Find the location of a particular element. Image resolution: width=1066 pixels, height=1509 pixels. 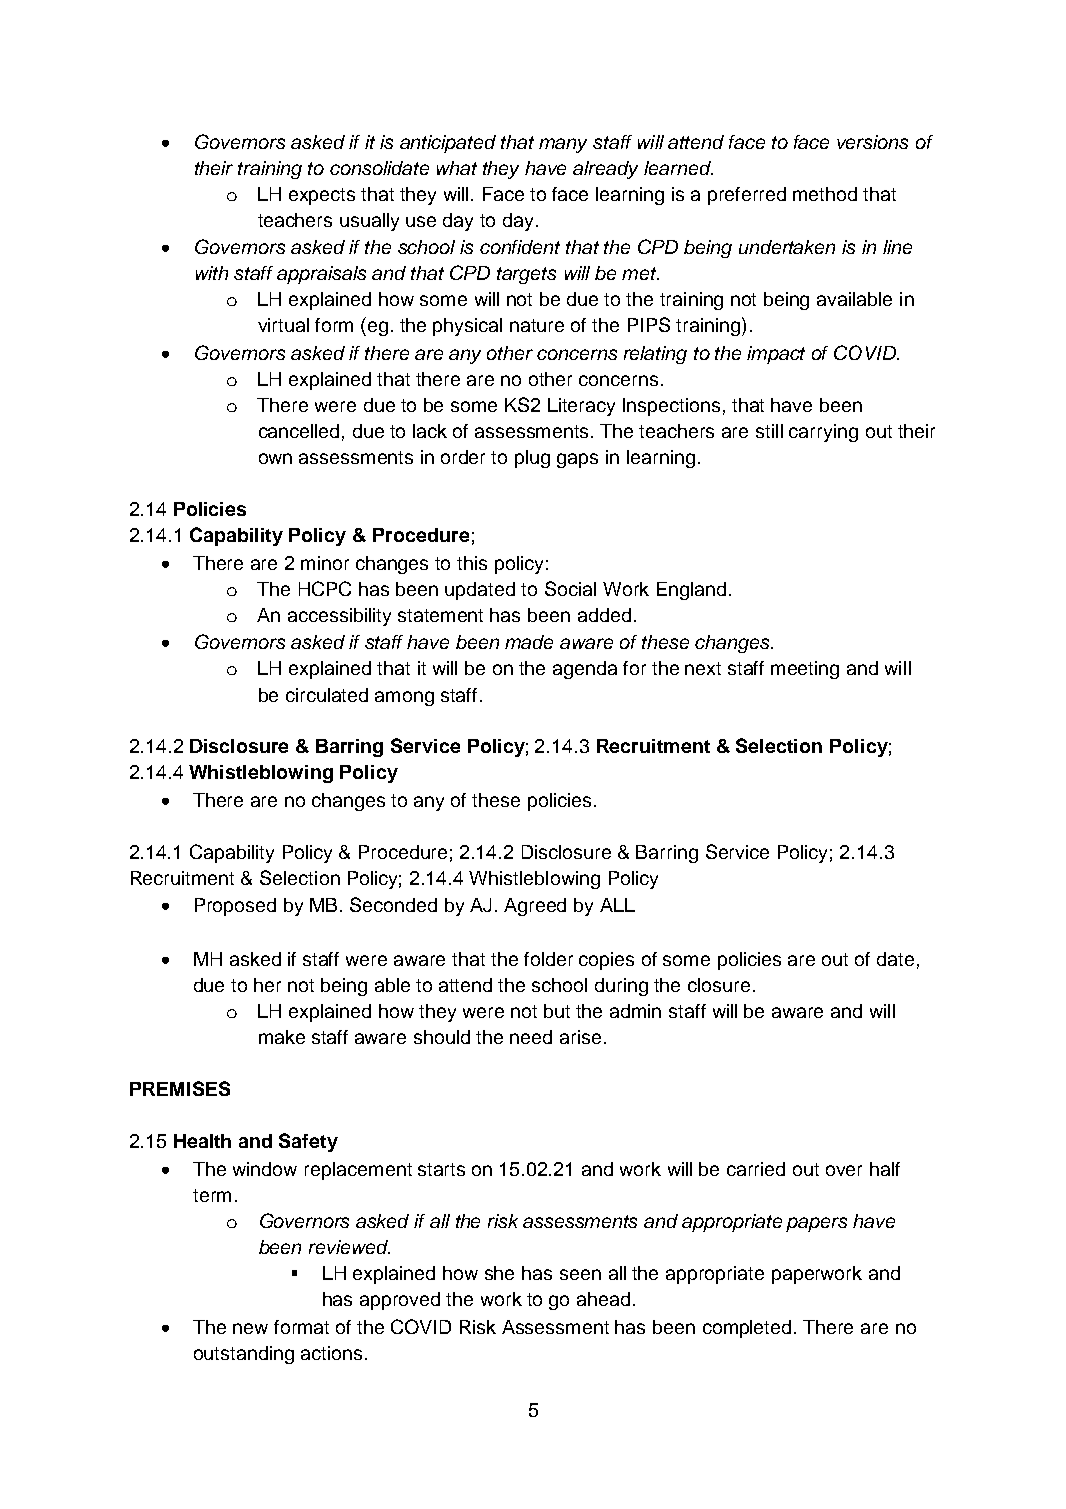

carried is located at coordinates (756, 1169).
